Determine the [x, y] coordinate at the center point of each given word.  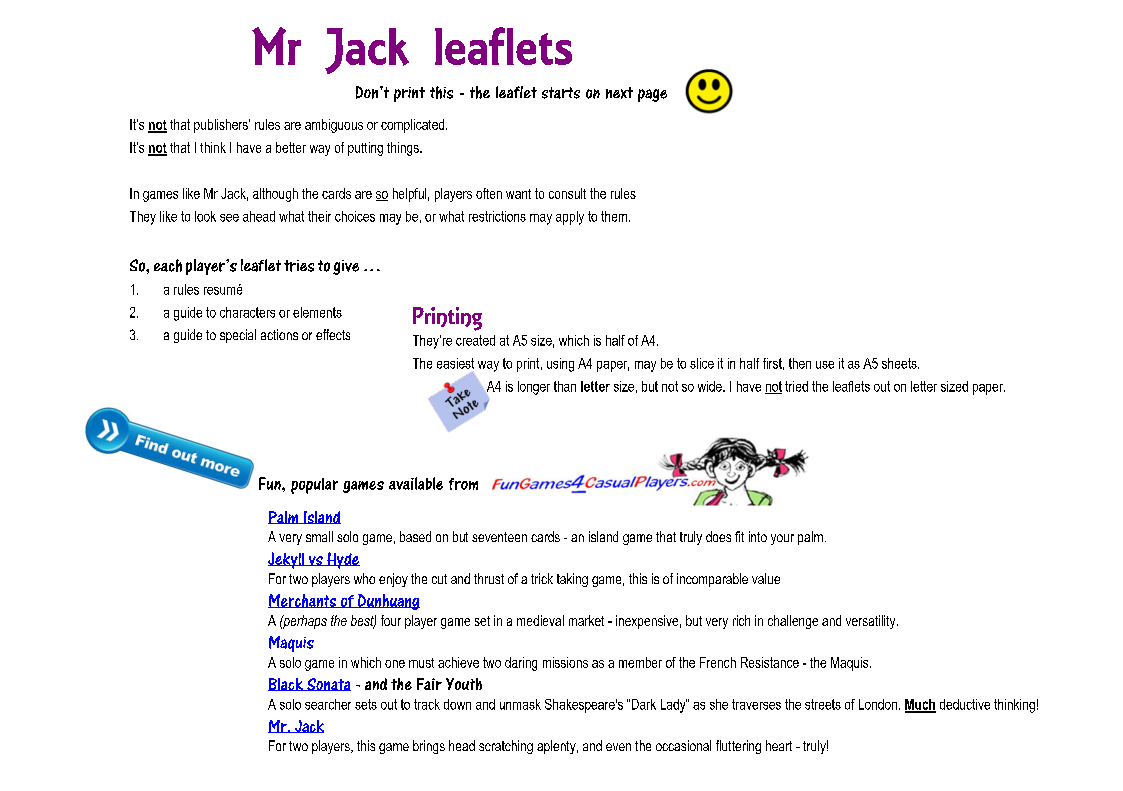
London [878, 704]
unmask [520, 704]
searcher [328, 704]
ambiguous [334, 126]
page [652, 95]
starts [561, 93]
